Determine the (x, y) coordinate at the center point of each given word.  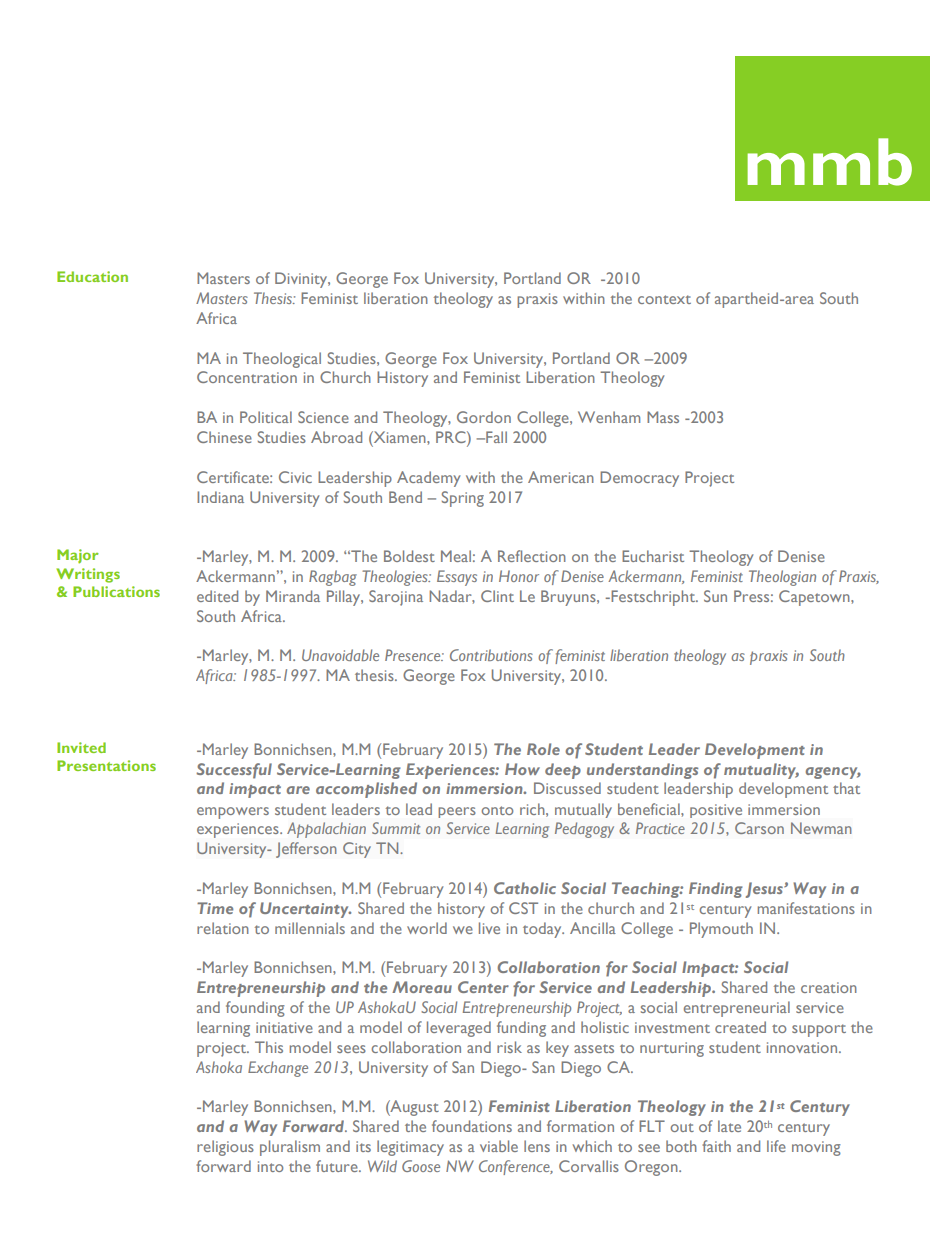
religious (225, 1148)
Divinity (302, 280)
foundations (472, 1126)
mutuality (761, 771)
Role (543, 749)
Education (92, 276)
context (664, 299)
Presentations (106, 765)
